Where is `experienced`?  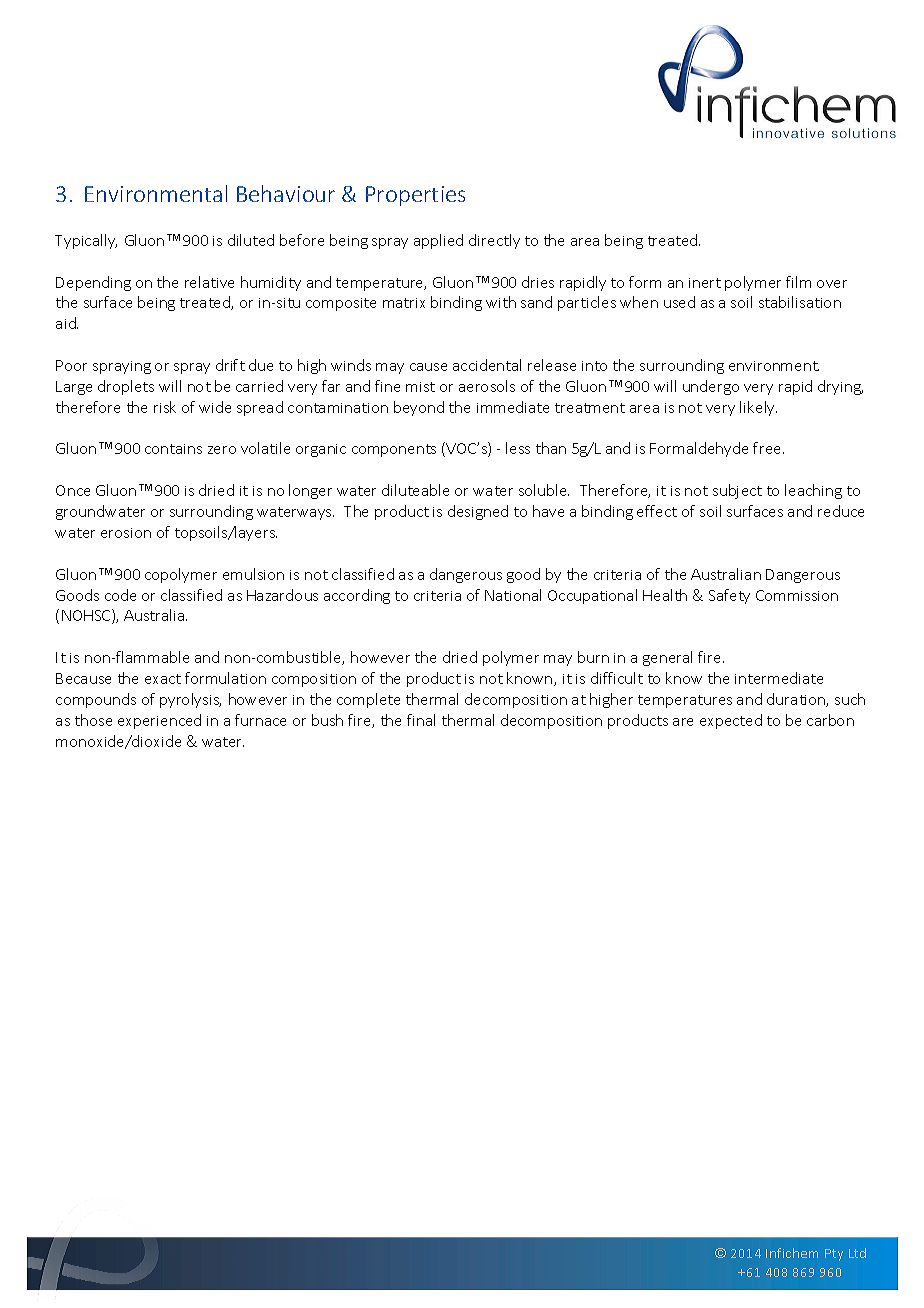
experienced is located at coordinates (159, 721).
